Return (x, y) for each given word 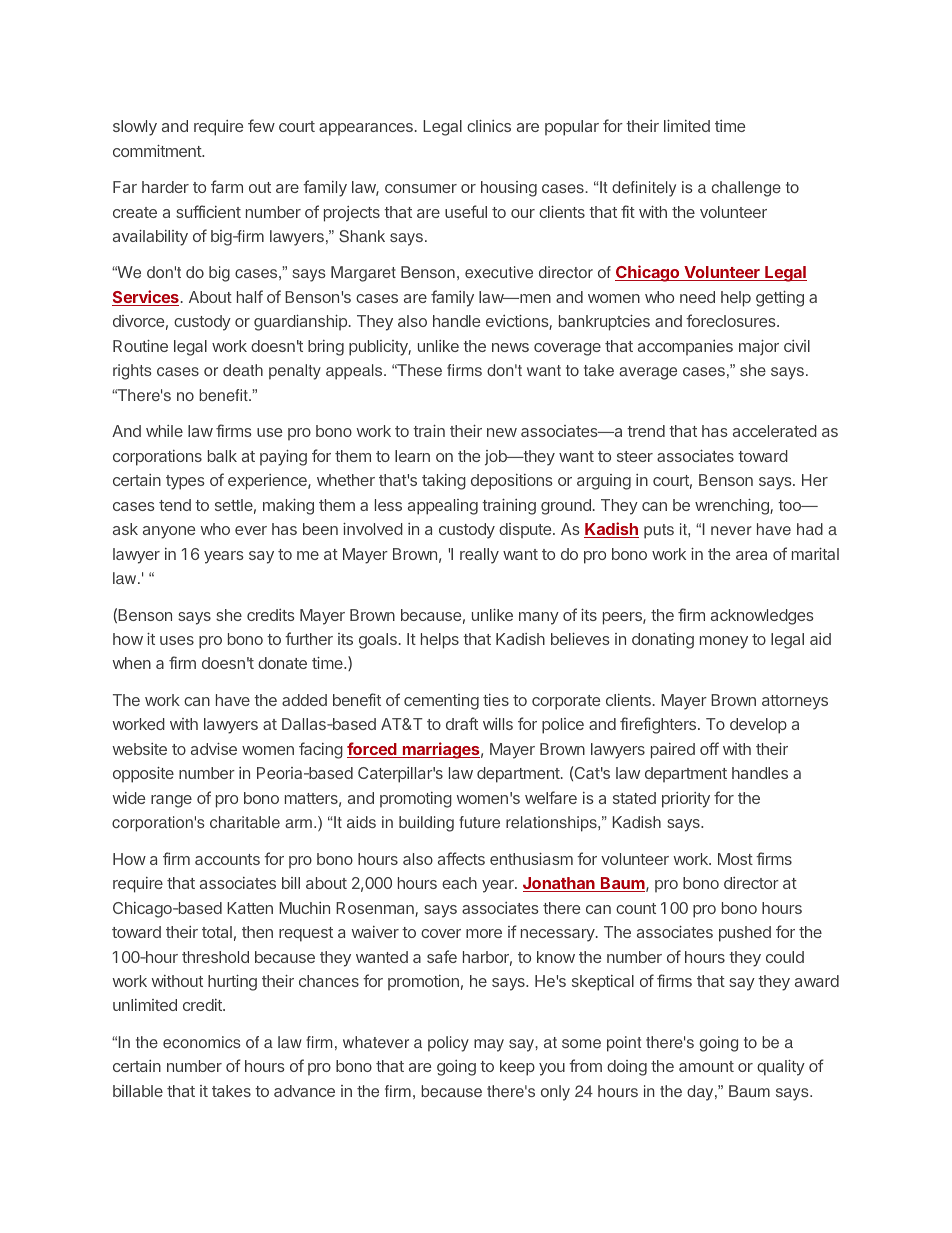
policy (448, 1044)
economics (202, 1042)
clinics (489, 126)
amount (706, 1066)
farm (227, 186)
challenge (746, 189)
